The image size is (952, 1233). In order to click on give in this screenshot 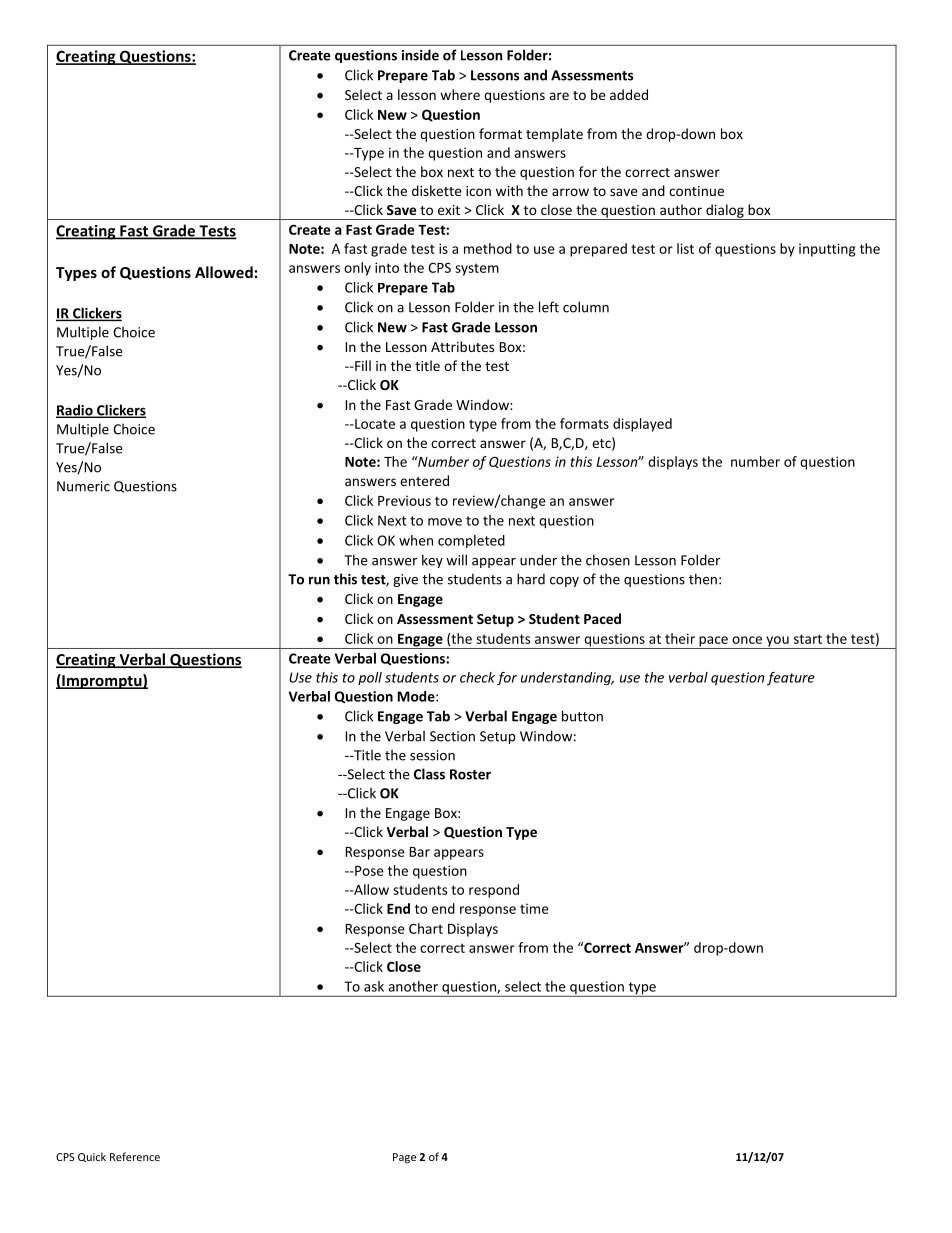, I will do `click(405, 580)`.
